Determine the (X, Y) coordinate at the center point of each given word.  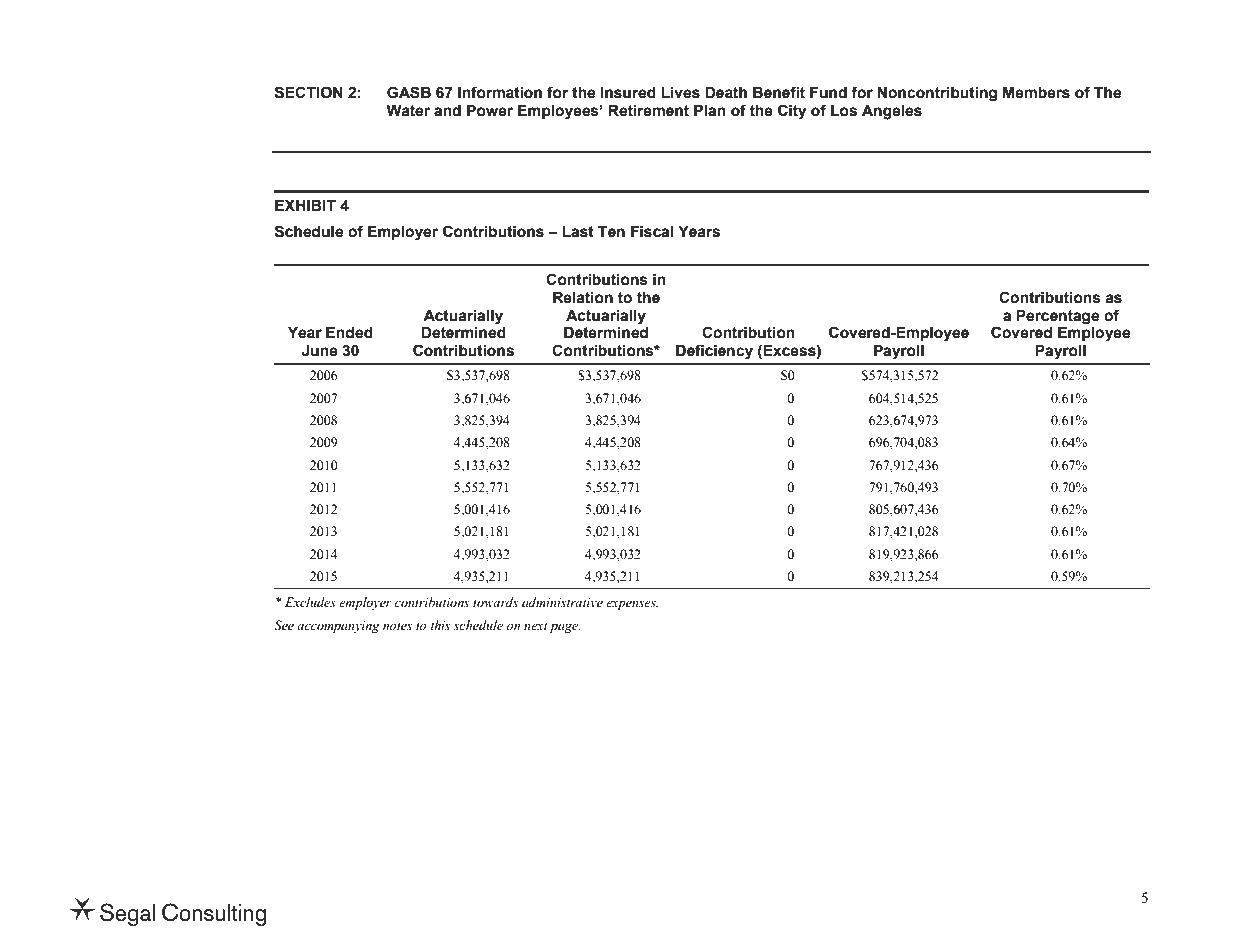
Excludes (310, 602)
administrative (562, 602)
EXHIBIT (305, 205)
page (565, 628)
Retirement (648, 111)
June (320, 351)
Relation (583, 298)
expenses (632, 605)
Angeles (892, 112)
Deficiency (714, 352)
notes (397, 626)
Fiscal (652, 232)
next (536, 626)
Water (408, 111)
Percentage (1057, 317)
